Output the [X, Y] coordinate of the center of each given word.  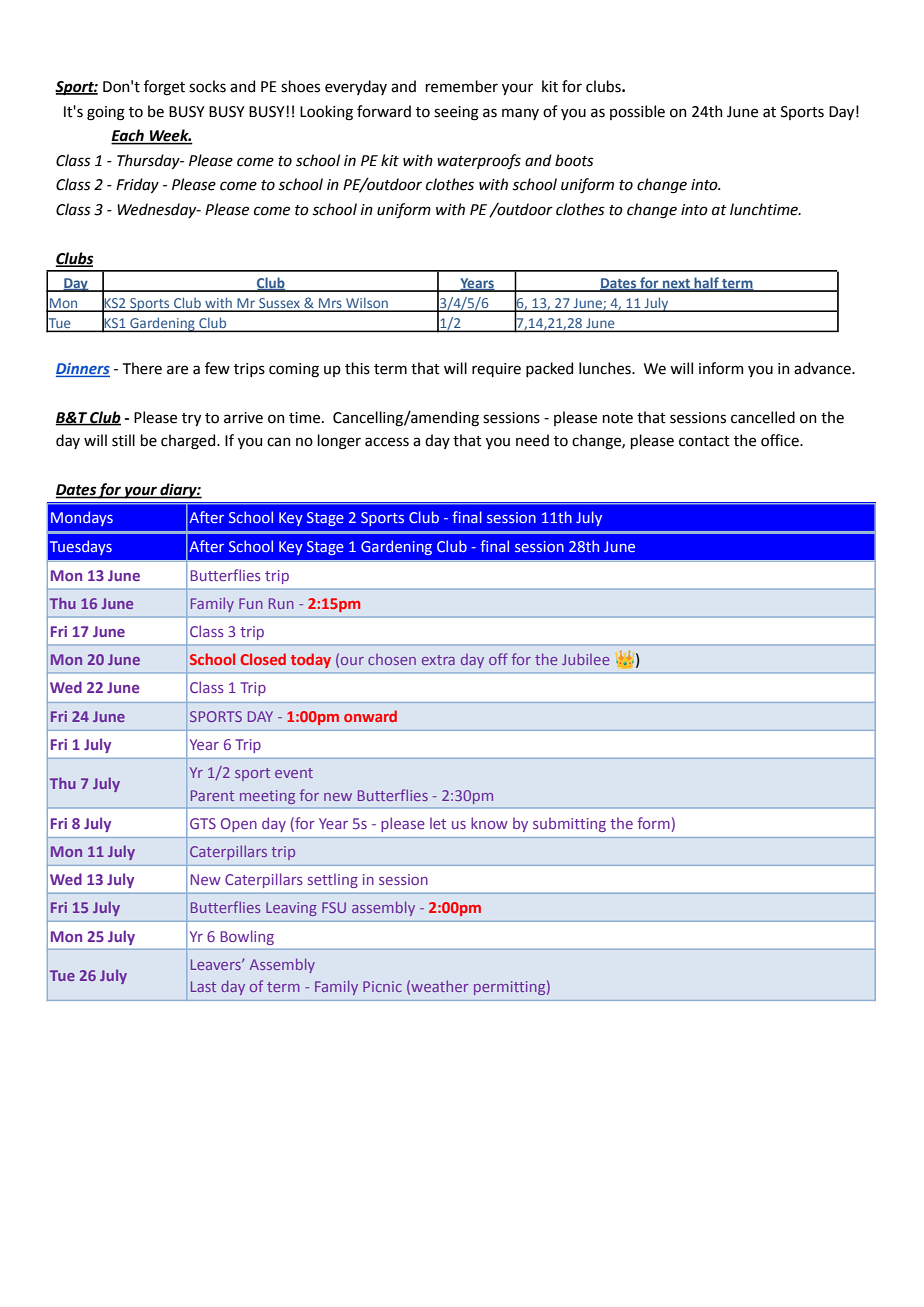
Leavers [217, 964]
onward [370, 716]
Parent [212, 795]
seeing [456, 113]
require [496, 370]
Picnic [382, 986]
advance [823, 368]
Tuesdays [81, 547]
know [489, 823]
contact [704, 441]
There [142, 368]
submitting [569, 824]
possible [637, 112]
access [387, 442]
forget [164, 88]
